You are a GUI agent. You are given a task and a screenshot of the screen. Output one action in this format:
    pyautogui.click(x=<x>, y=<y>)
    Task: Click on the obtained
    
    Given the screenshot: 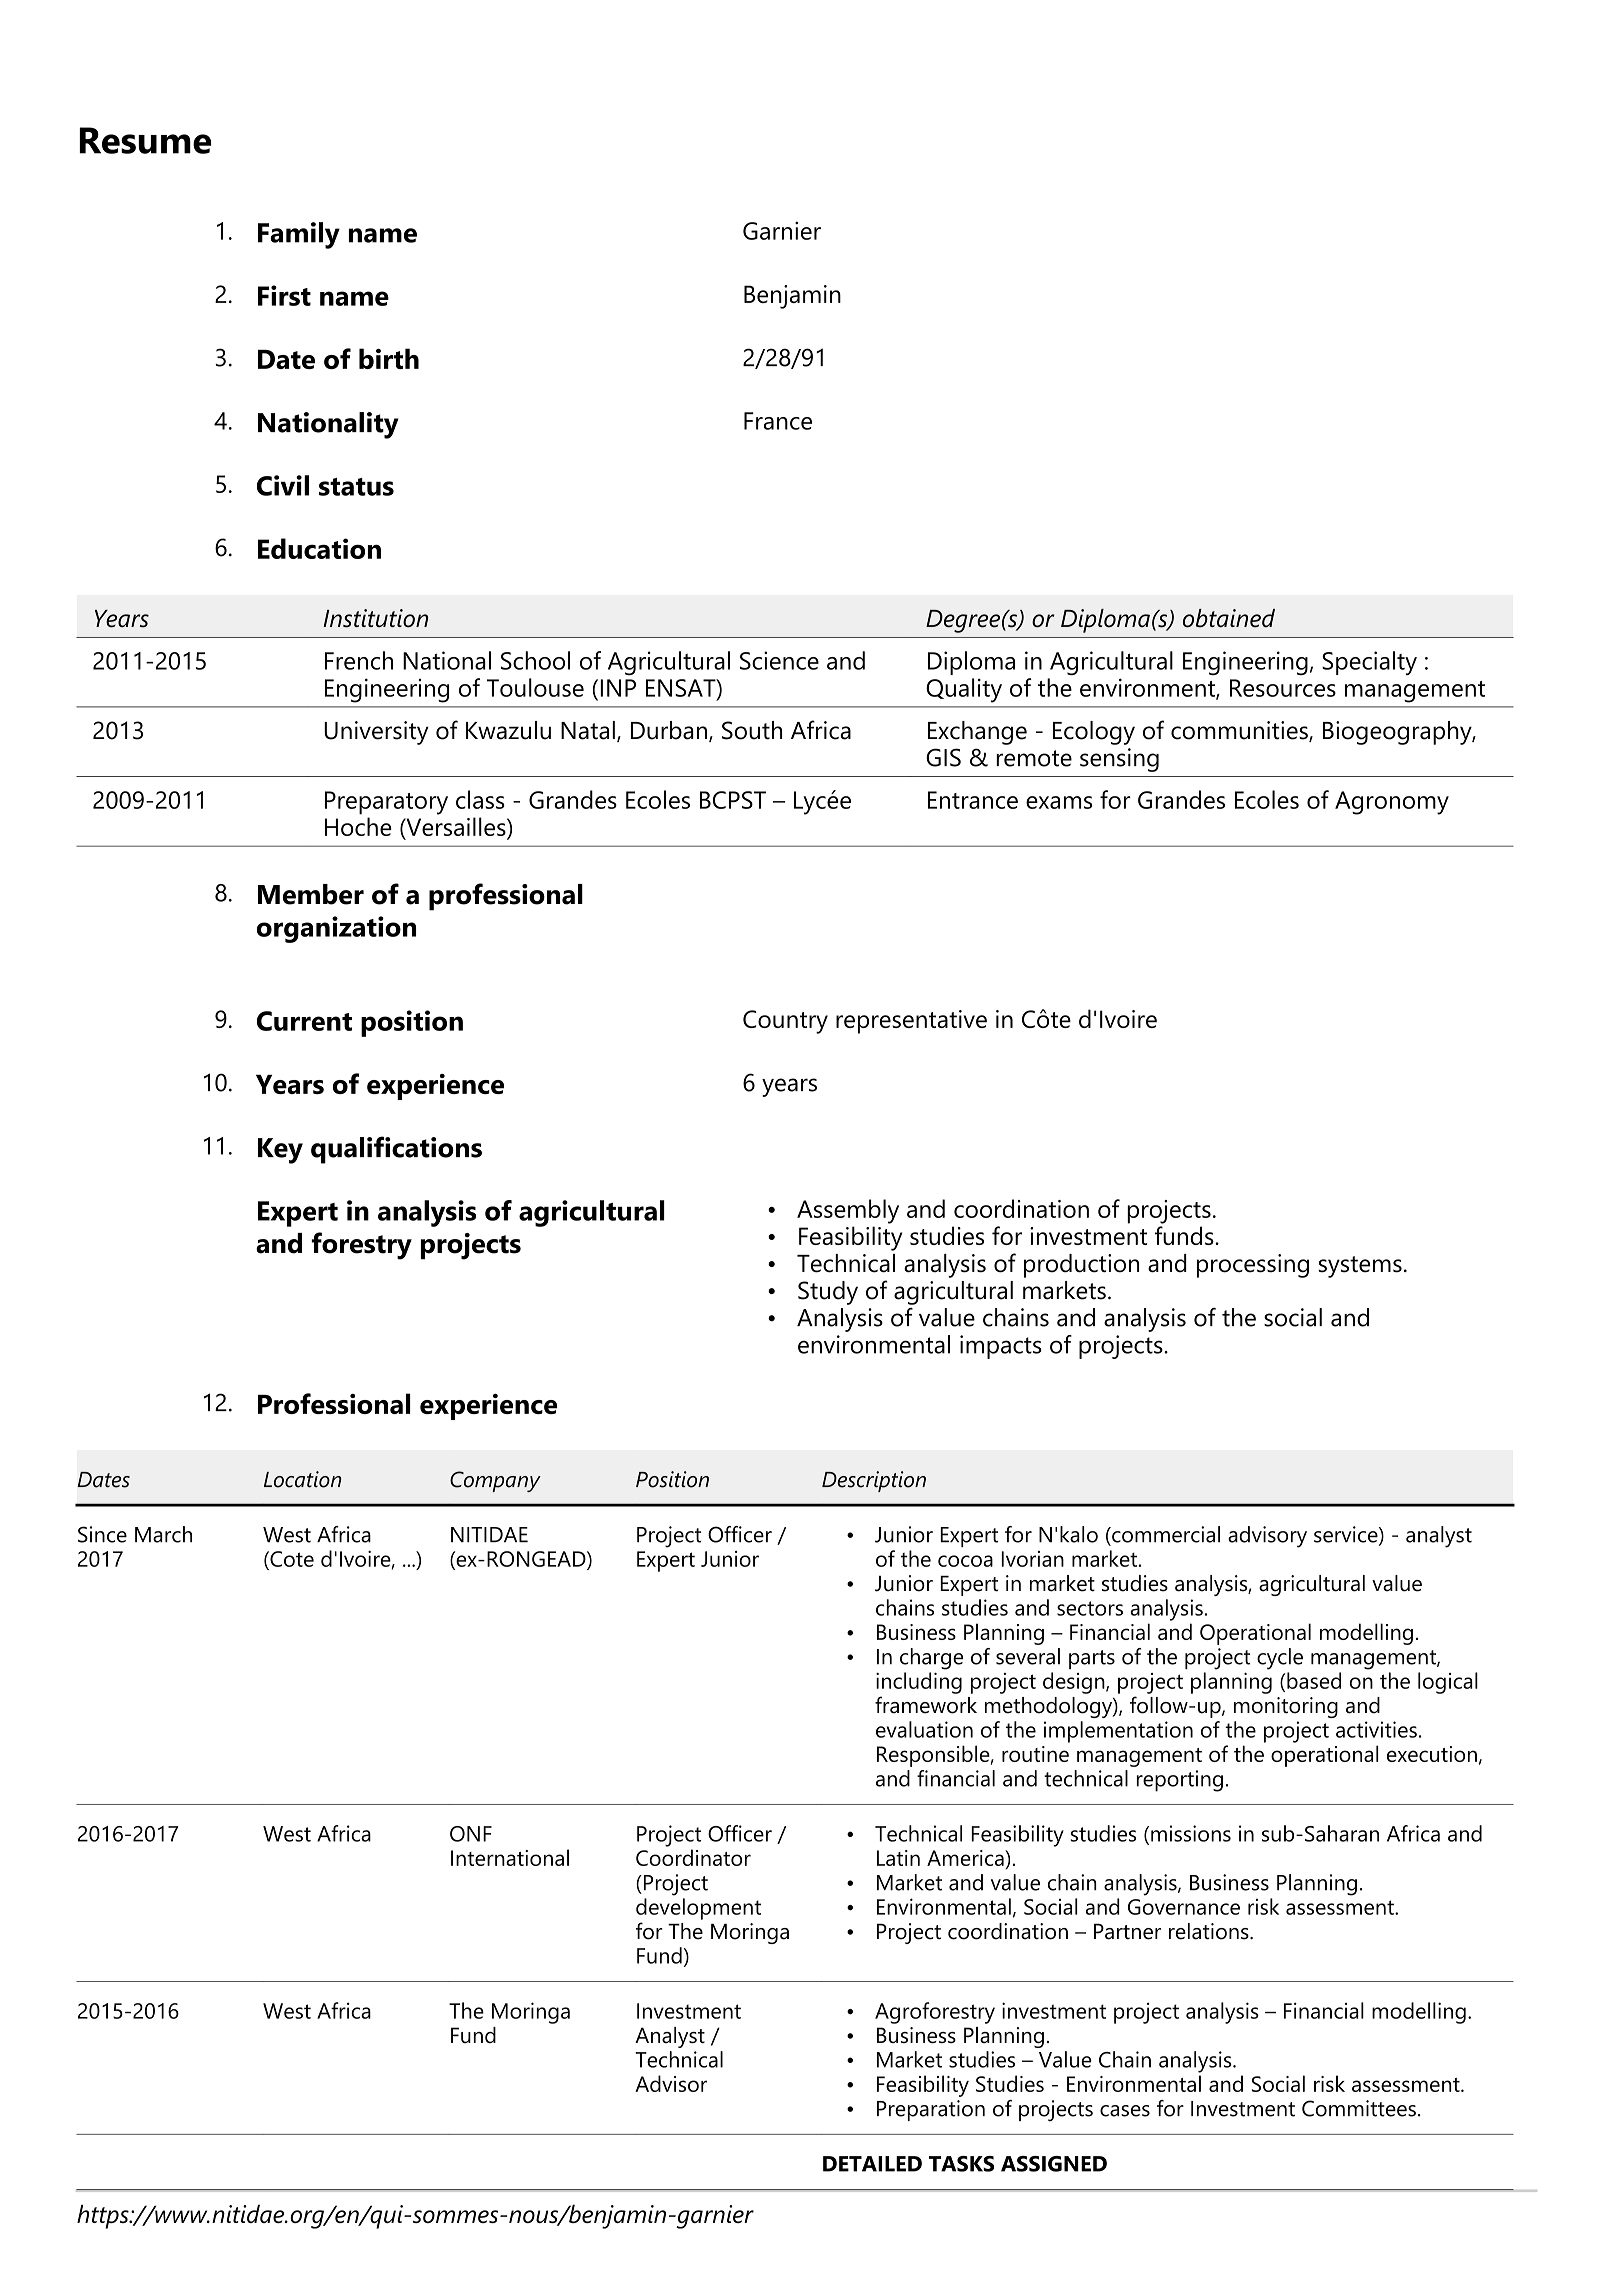 What is the action you would take?
    pyautogui.click(x=1229, y=618)
